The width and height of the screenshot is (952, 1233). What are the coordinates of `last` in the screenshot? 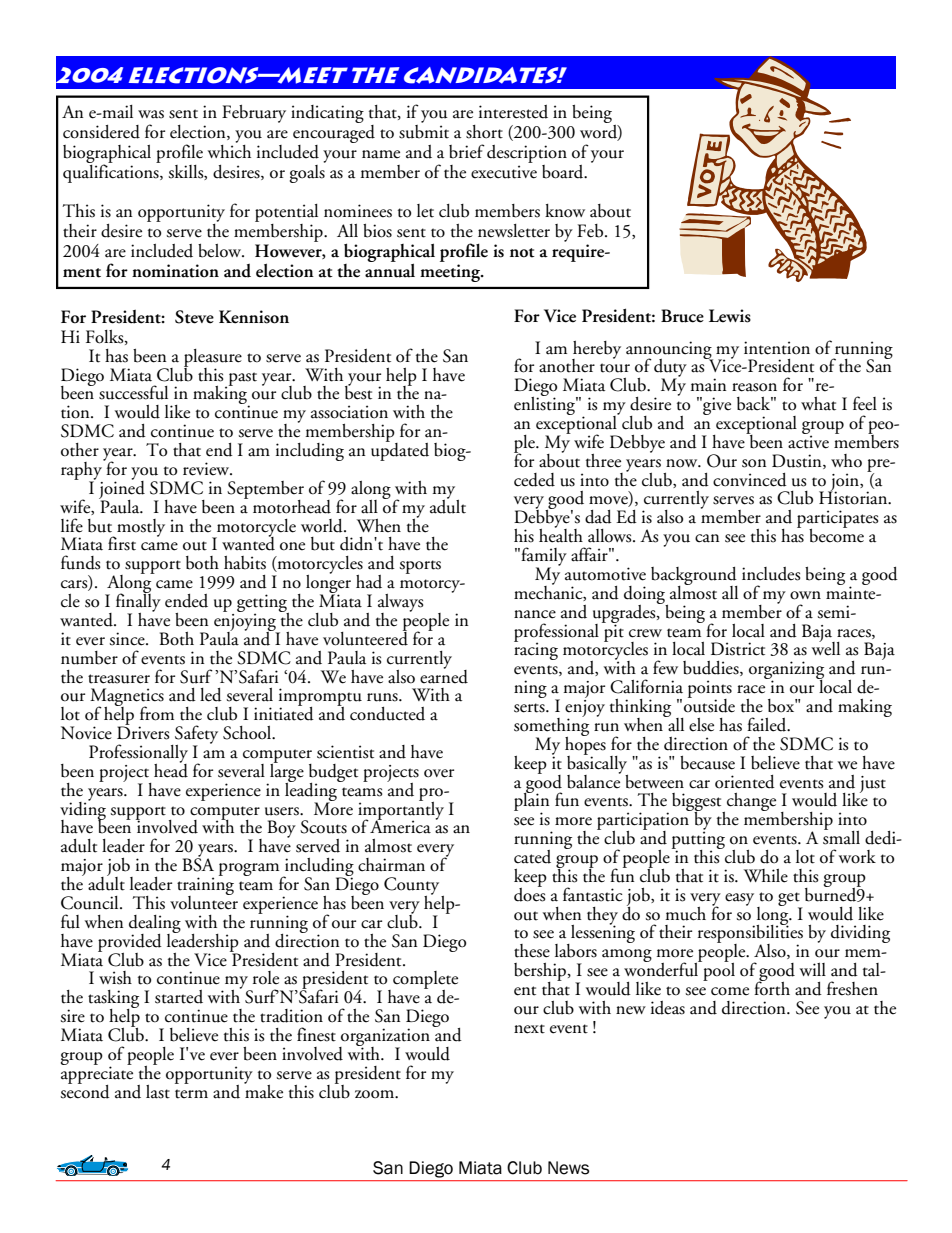 It's located at (158, 1092).
